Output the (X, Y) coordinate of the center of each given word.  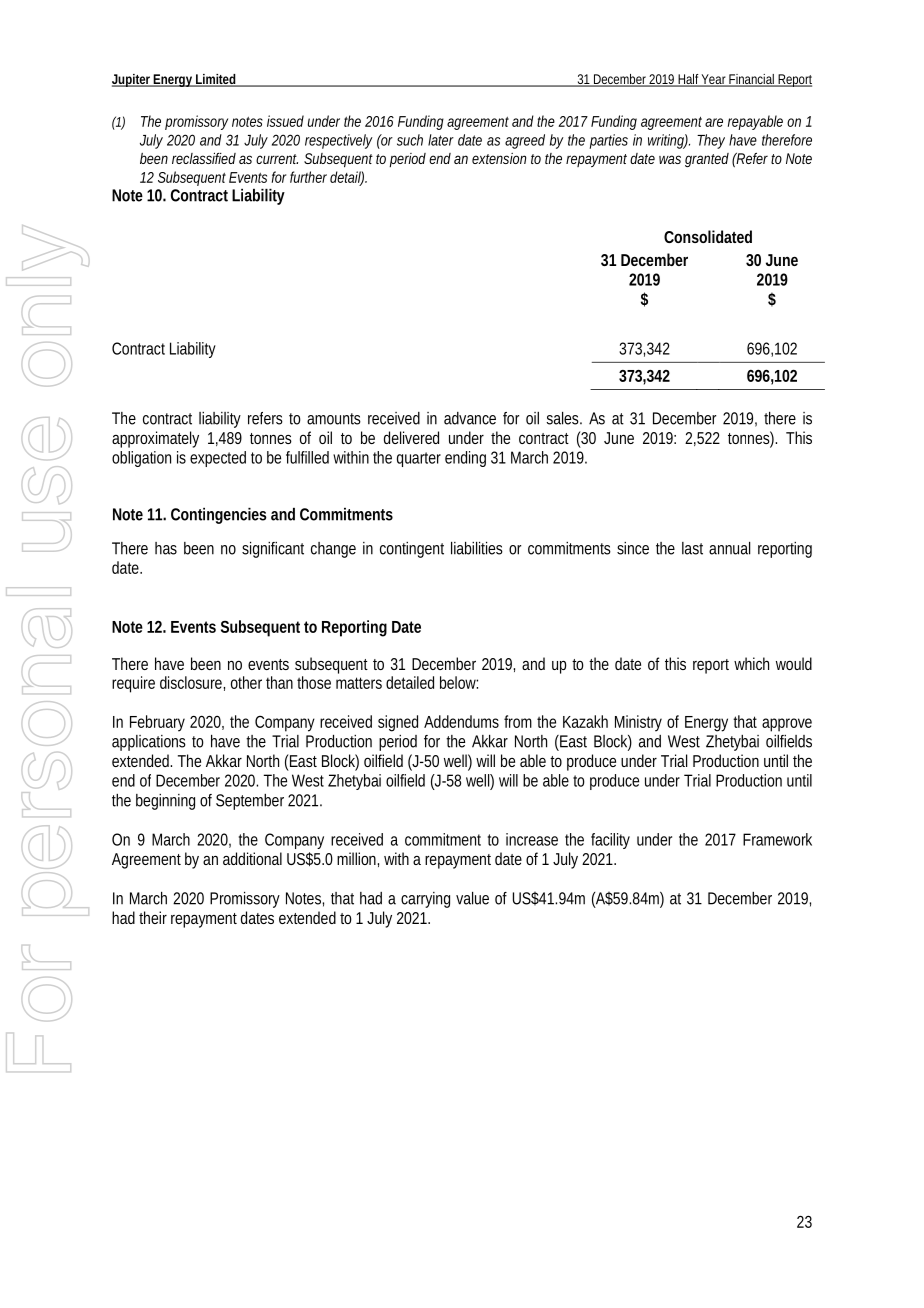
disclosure (192, 683)
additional (252, 858)
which (751, 663)
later (441, 140)
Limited (216, 80)
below (459, 682)
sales (564, 418)
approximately (155, 439)
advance (470, 418)
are (714, 122)
